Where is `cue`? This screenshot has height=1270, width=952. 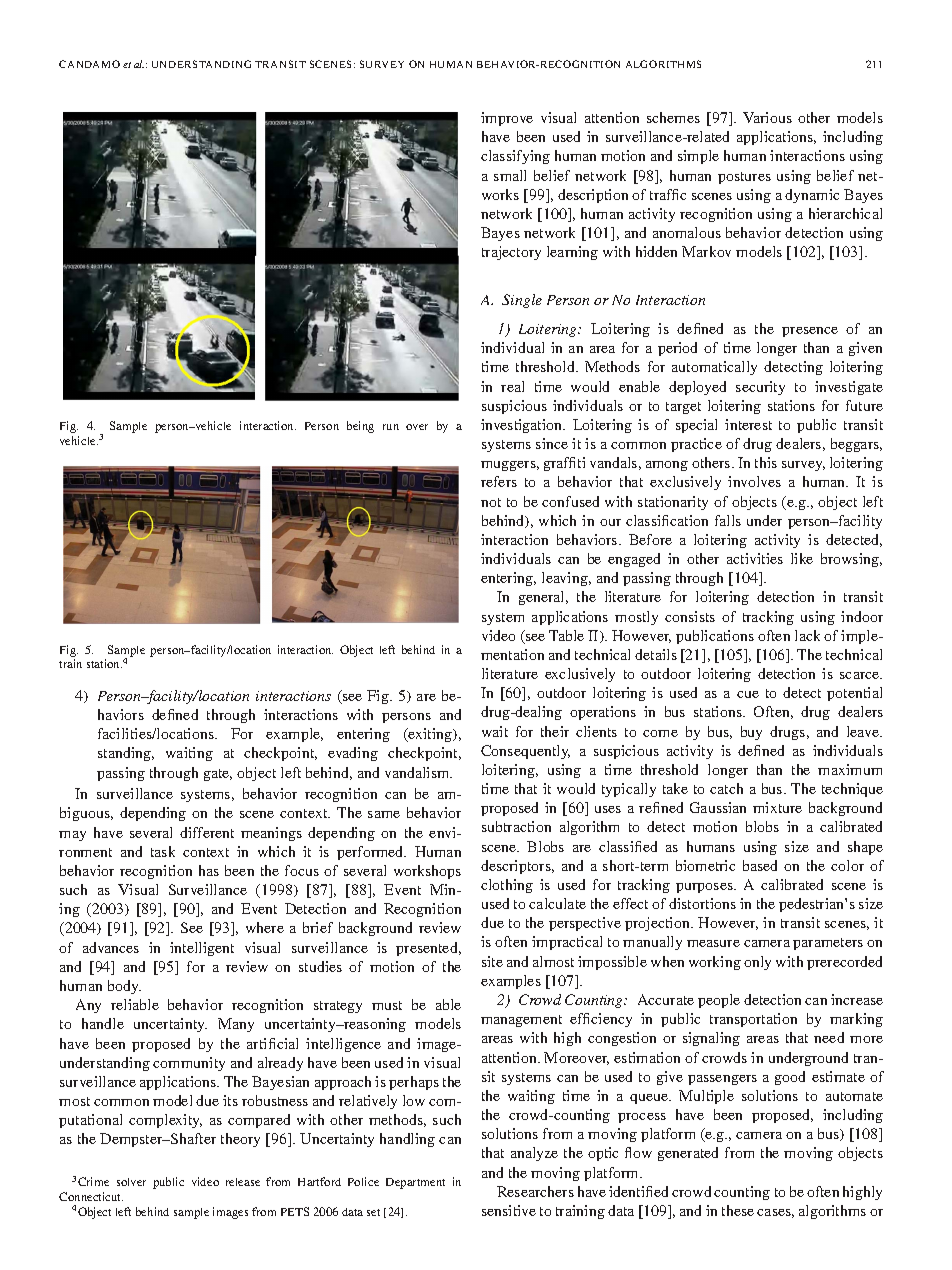 cue is located at coordinates (748, 694).
